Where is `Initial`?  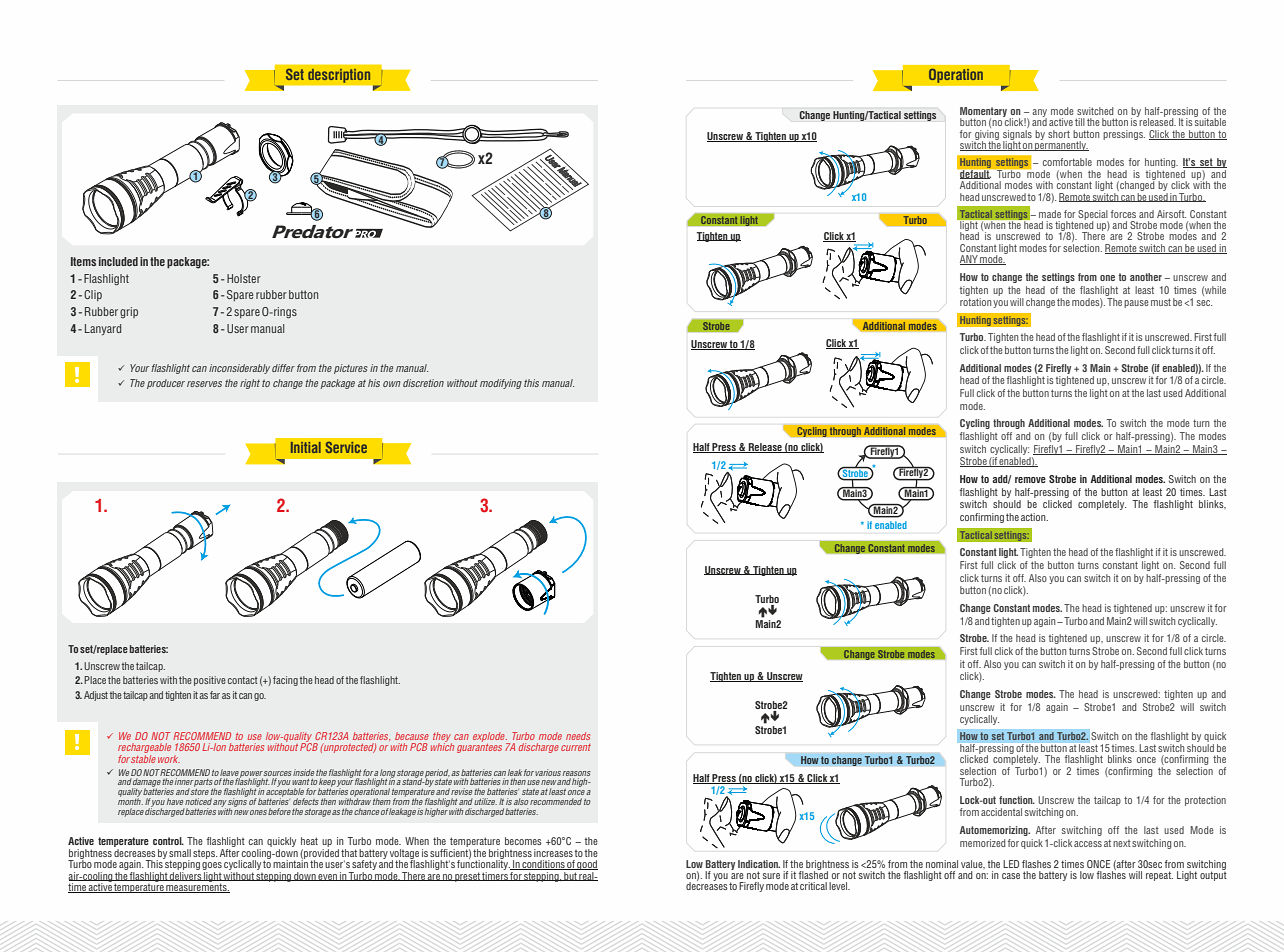
Initial is located at coordinates (306, 447).
